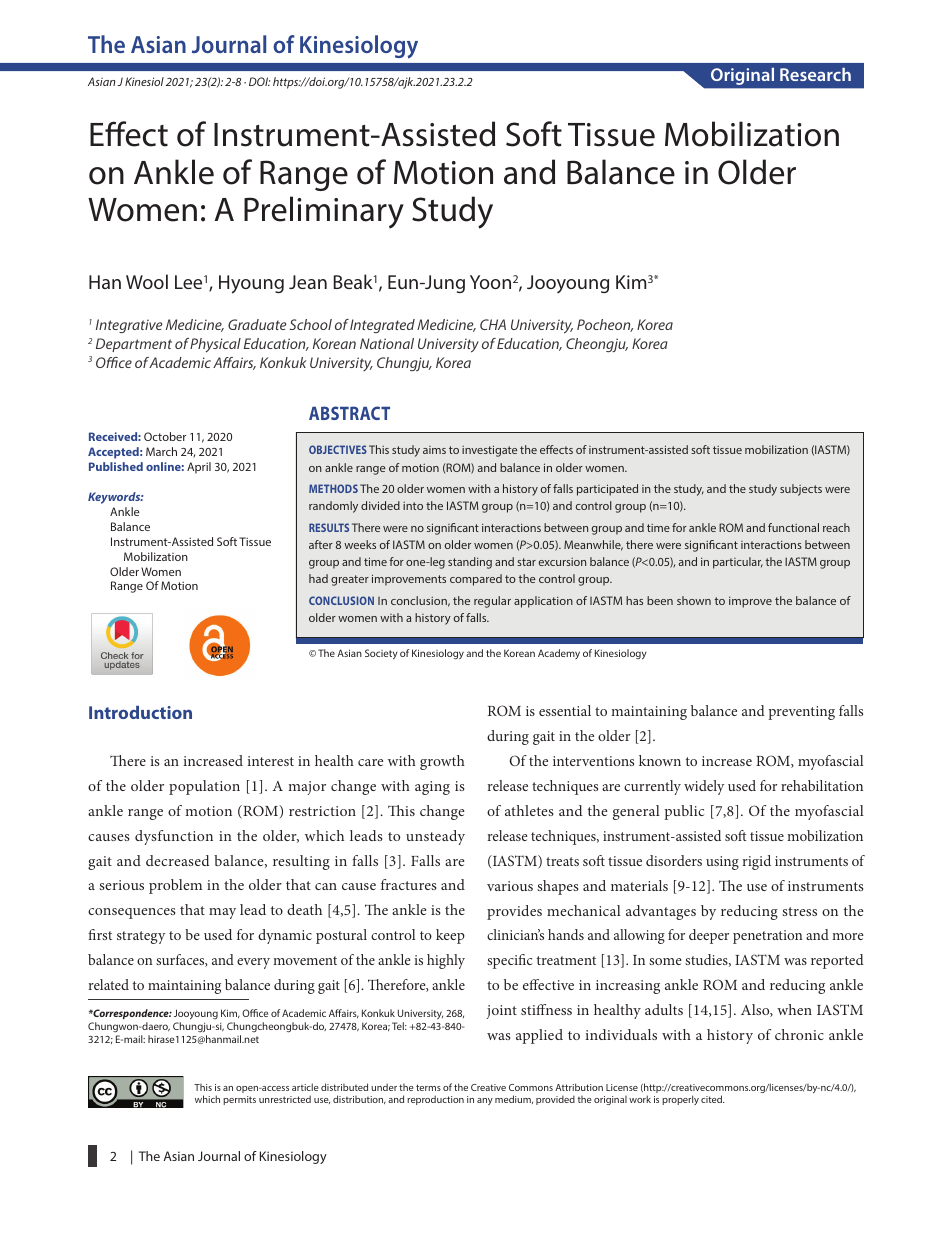 Image resolution: width=952 pixels, height=1233 pixels. What do you see at coordinates (815, 74) in the page?
I see `Research` at bounding box center [815, 74].
